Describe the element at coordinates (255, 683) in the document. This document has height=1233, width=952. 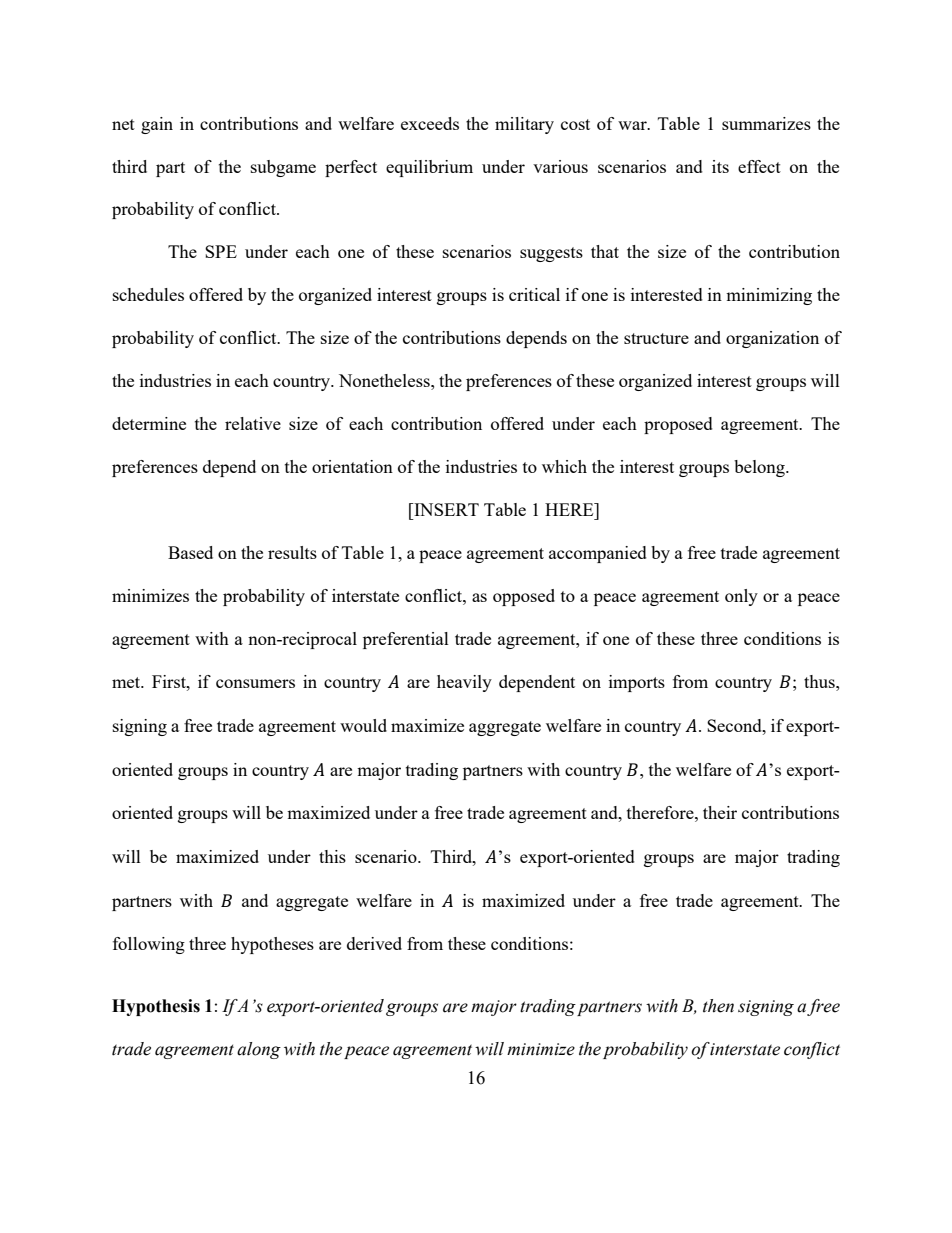
I see `consumers` at that location.
